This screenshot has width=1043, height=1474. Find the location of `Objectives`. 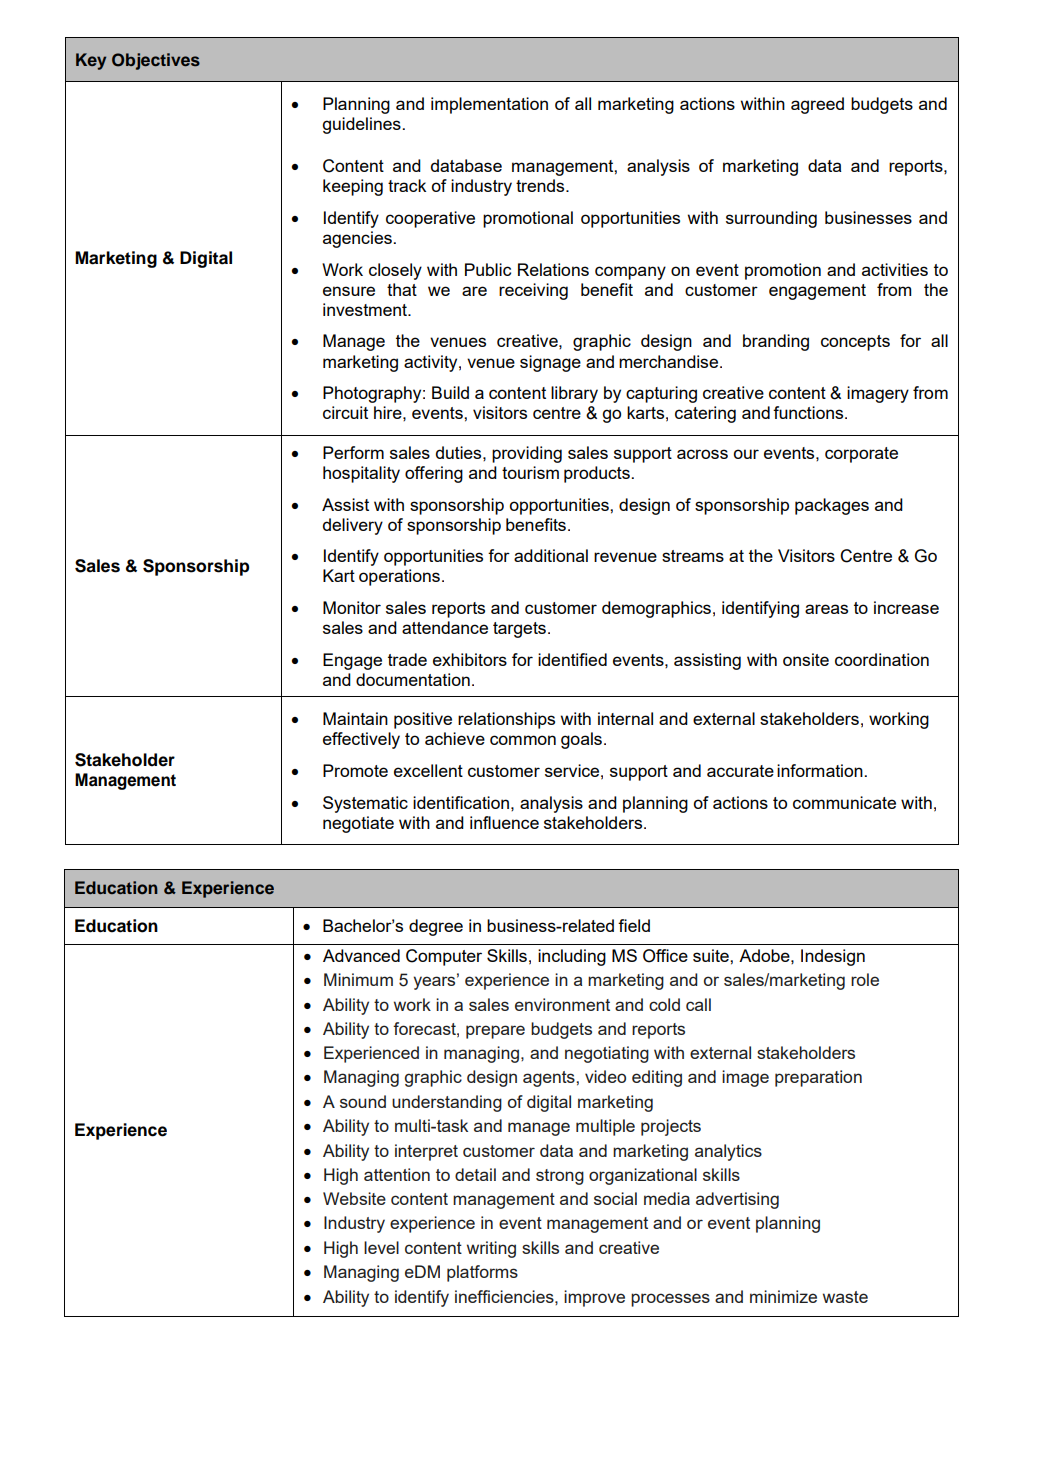

Objectives is located at coordinates (156, 61).
